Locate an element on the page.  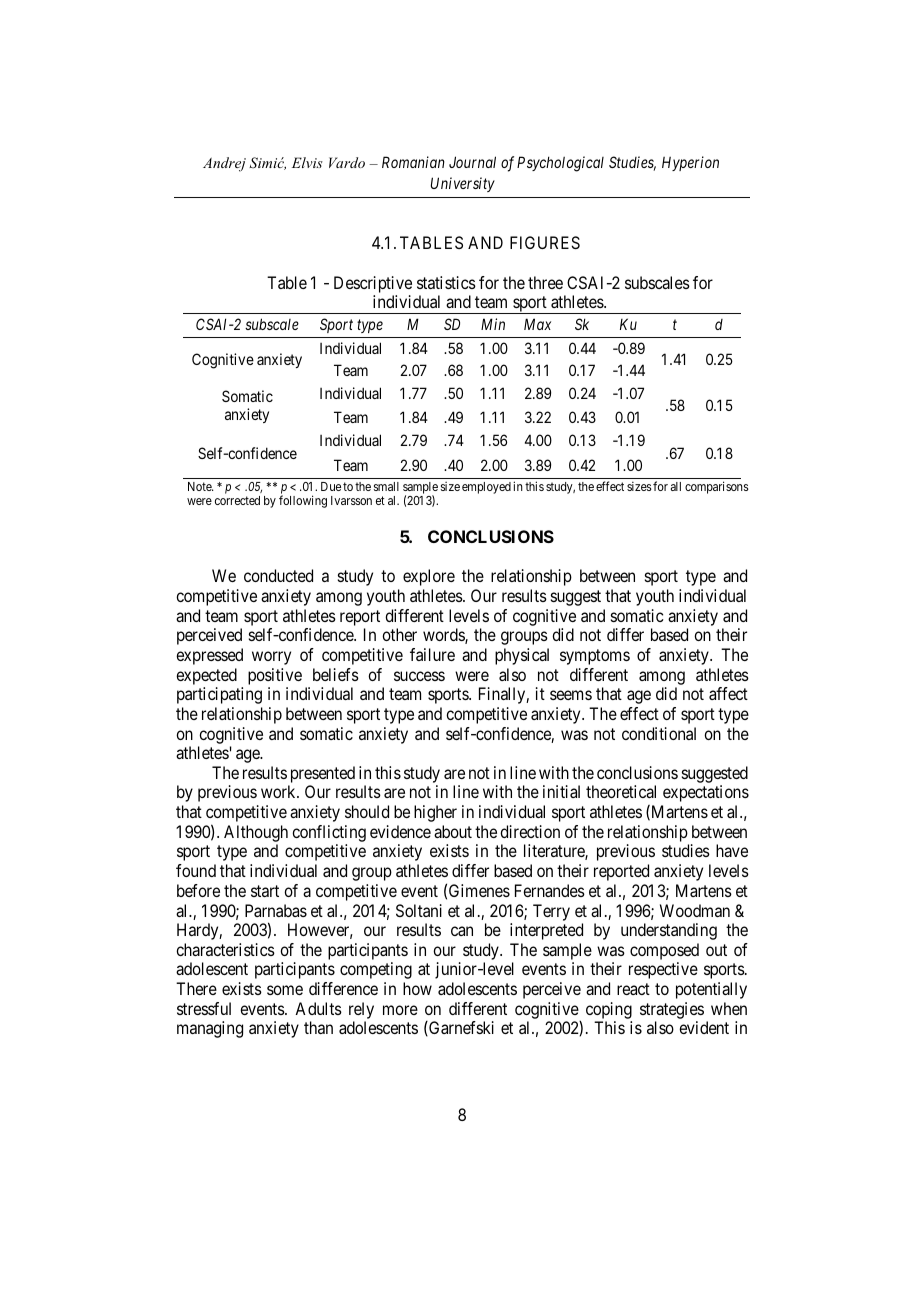
success is located at coordinates (419, 676).
